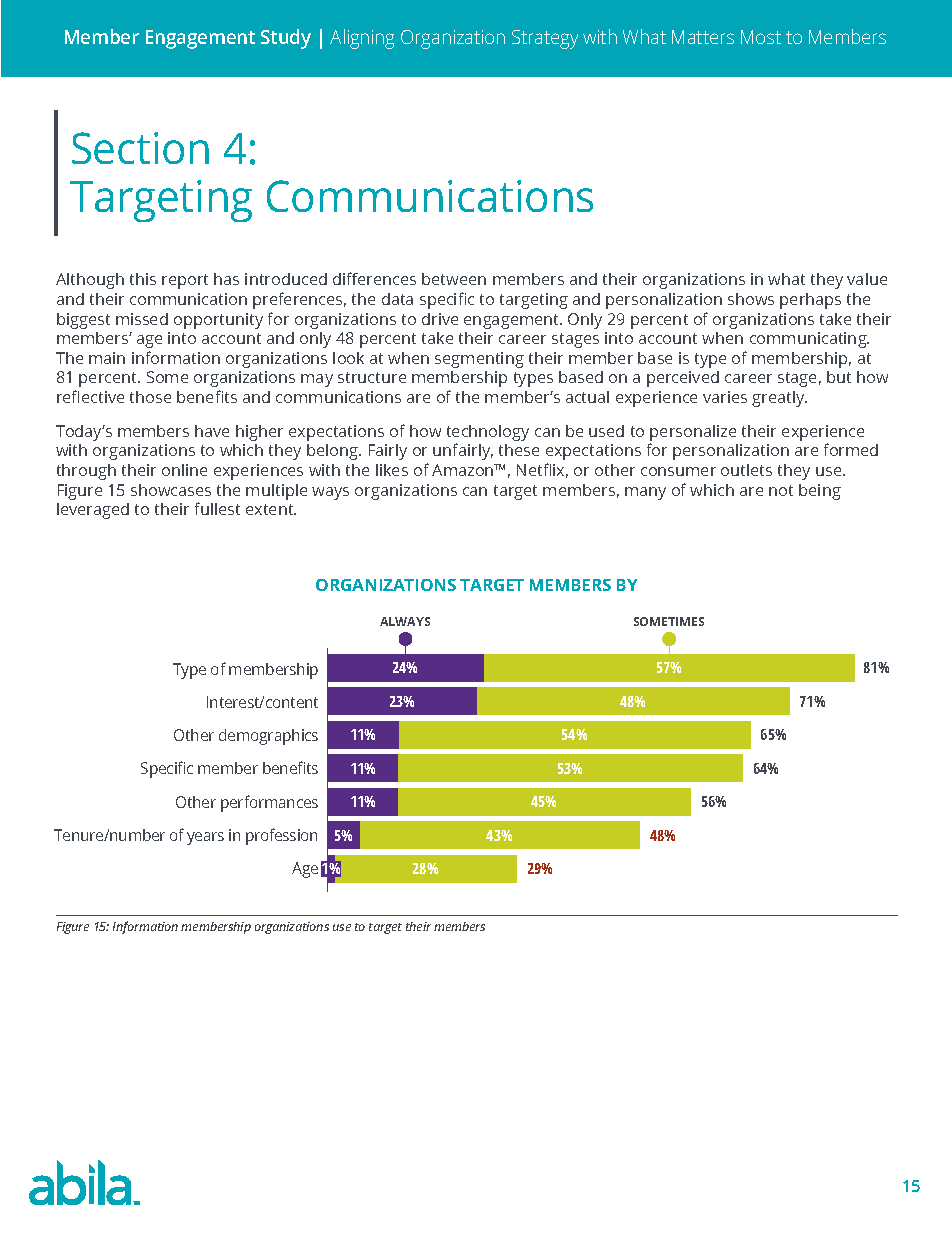 The image size is (952, 1233). What do you see at coordinates (545, 39) in the image?
I see `Strategy` at bounding box center [545, 39].
